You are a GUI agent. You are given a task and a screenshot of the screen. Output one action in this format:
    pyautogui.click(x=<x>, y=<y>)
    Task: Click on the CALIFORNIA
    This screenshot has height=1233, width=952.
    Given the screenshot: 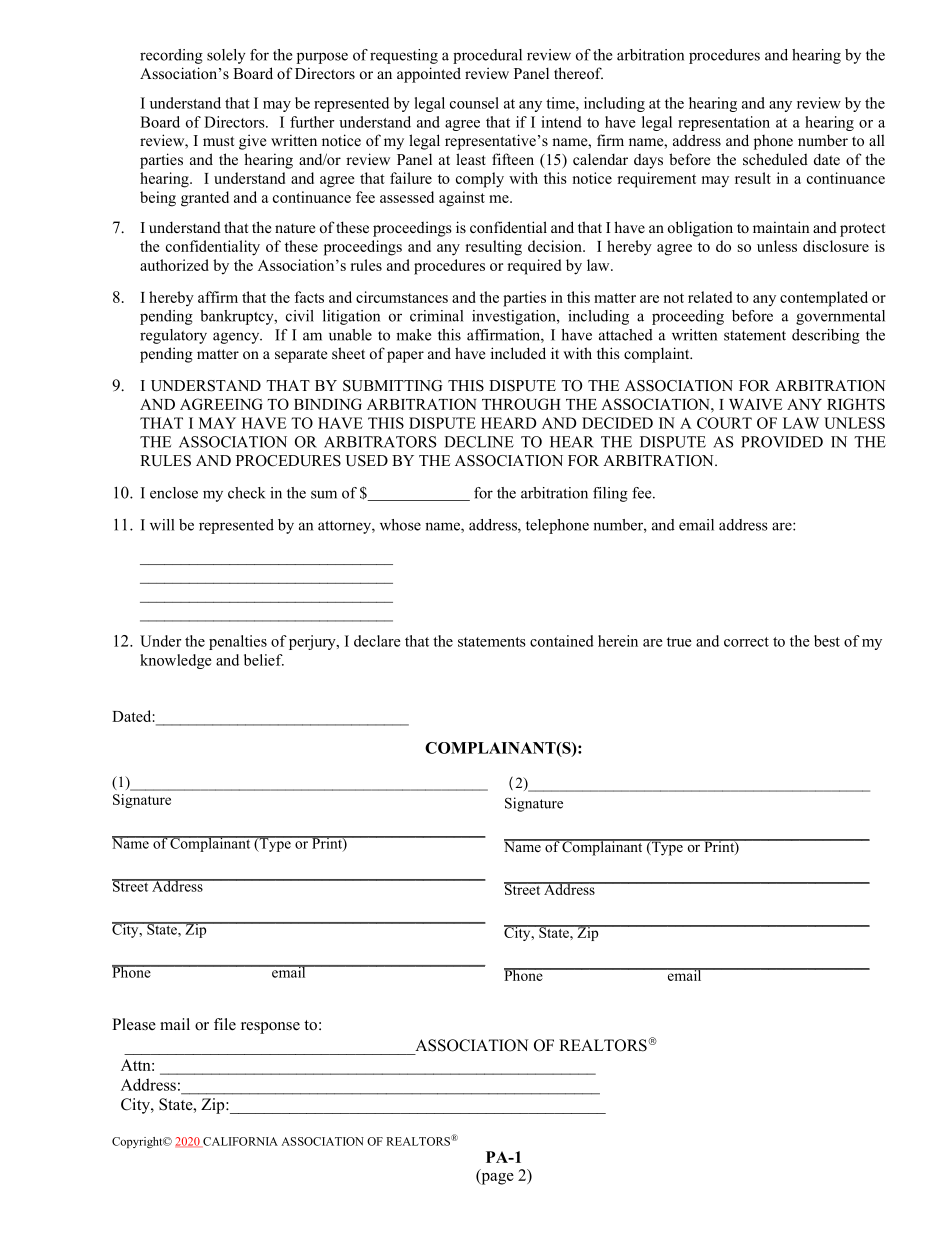 What is the action you would take?
    pyautogui.click(x=239, y=1142)
